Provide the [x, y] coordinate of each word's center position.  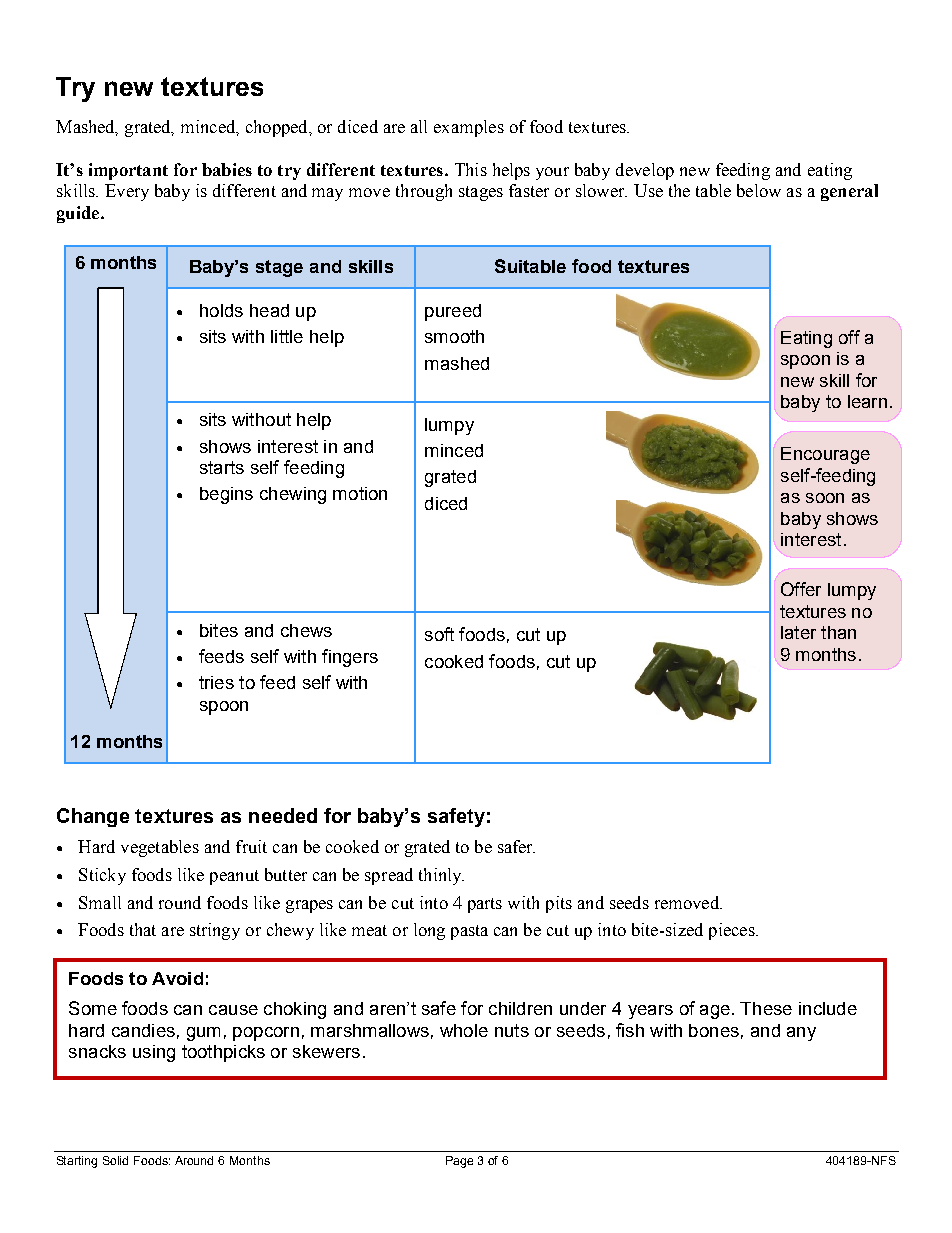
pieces [733, 931]
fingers [350, 658]
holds [221, 310]
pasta [469, 932]
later [798, 632]
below [759, 190]
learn [867, 401]
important [128, 171]
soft [439, 634]
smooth [454, 336]
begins [226, 495]
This [471, 169]
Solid [115, 1160]
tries [216, 682]
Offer [801, 589]
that [143, 929]
